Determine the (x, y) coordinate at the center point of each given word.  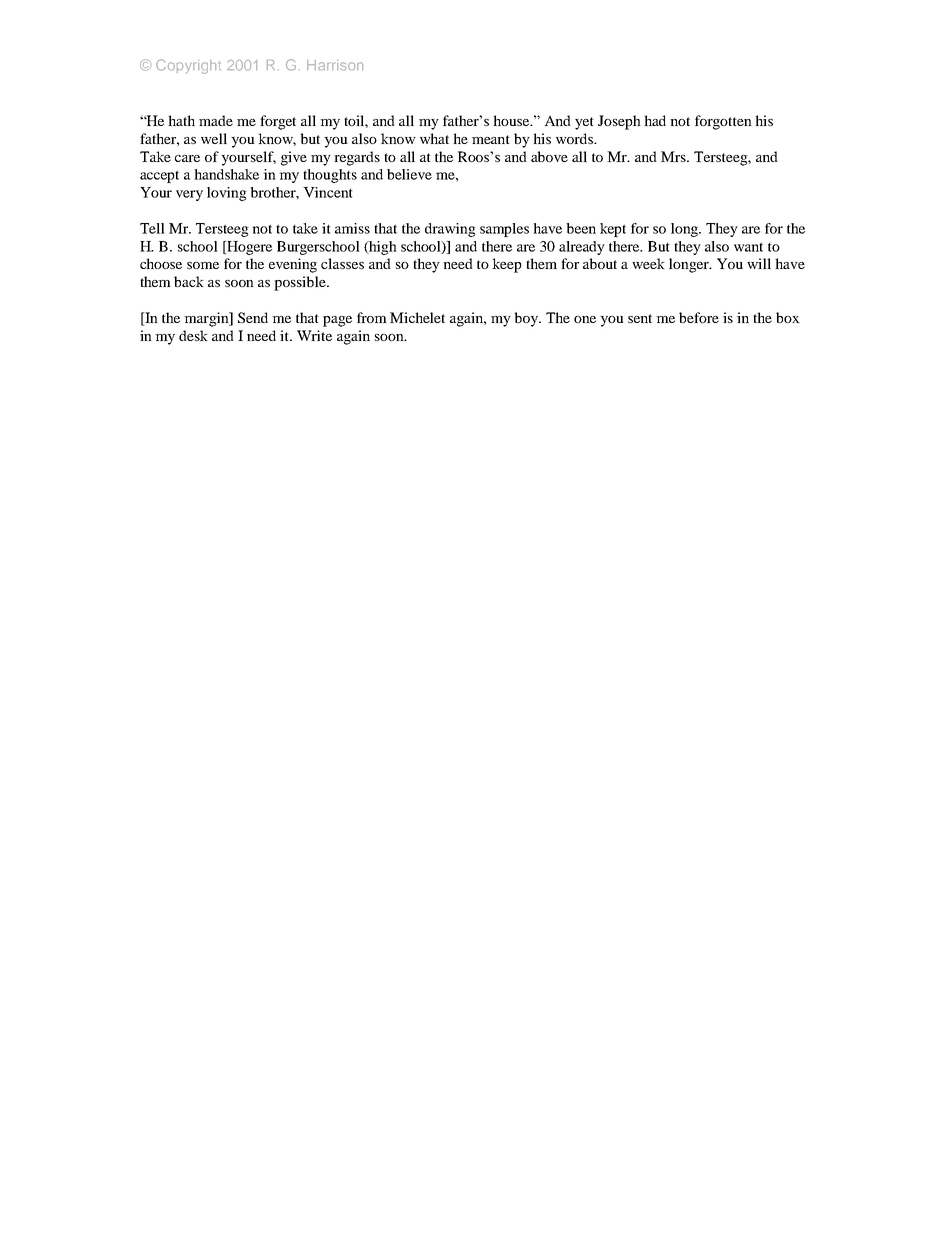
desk (193, 335)
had (655, 120)
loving (227, 194)
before (699, 317)
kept (613, 230)
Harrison (335, 65)
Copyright (188, 66)
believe (409, 174)
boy (527, 319)
